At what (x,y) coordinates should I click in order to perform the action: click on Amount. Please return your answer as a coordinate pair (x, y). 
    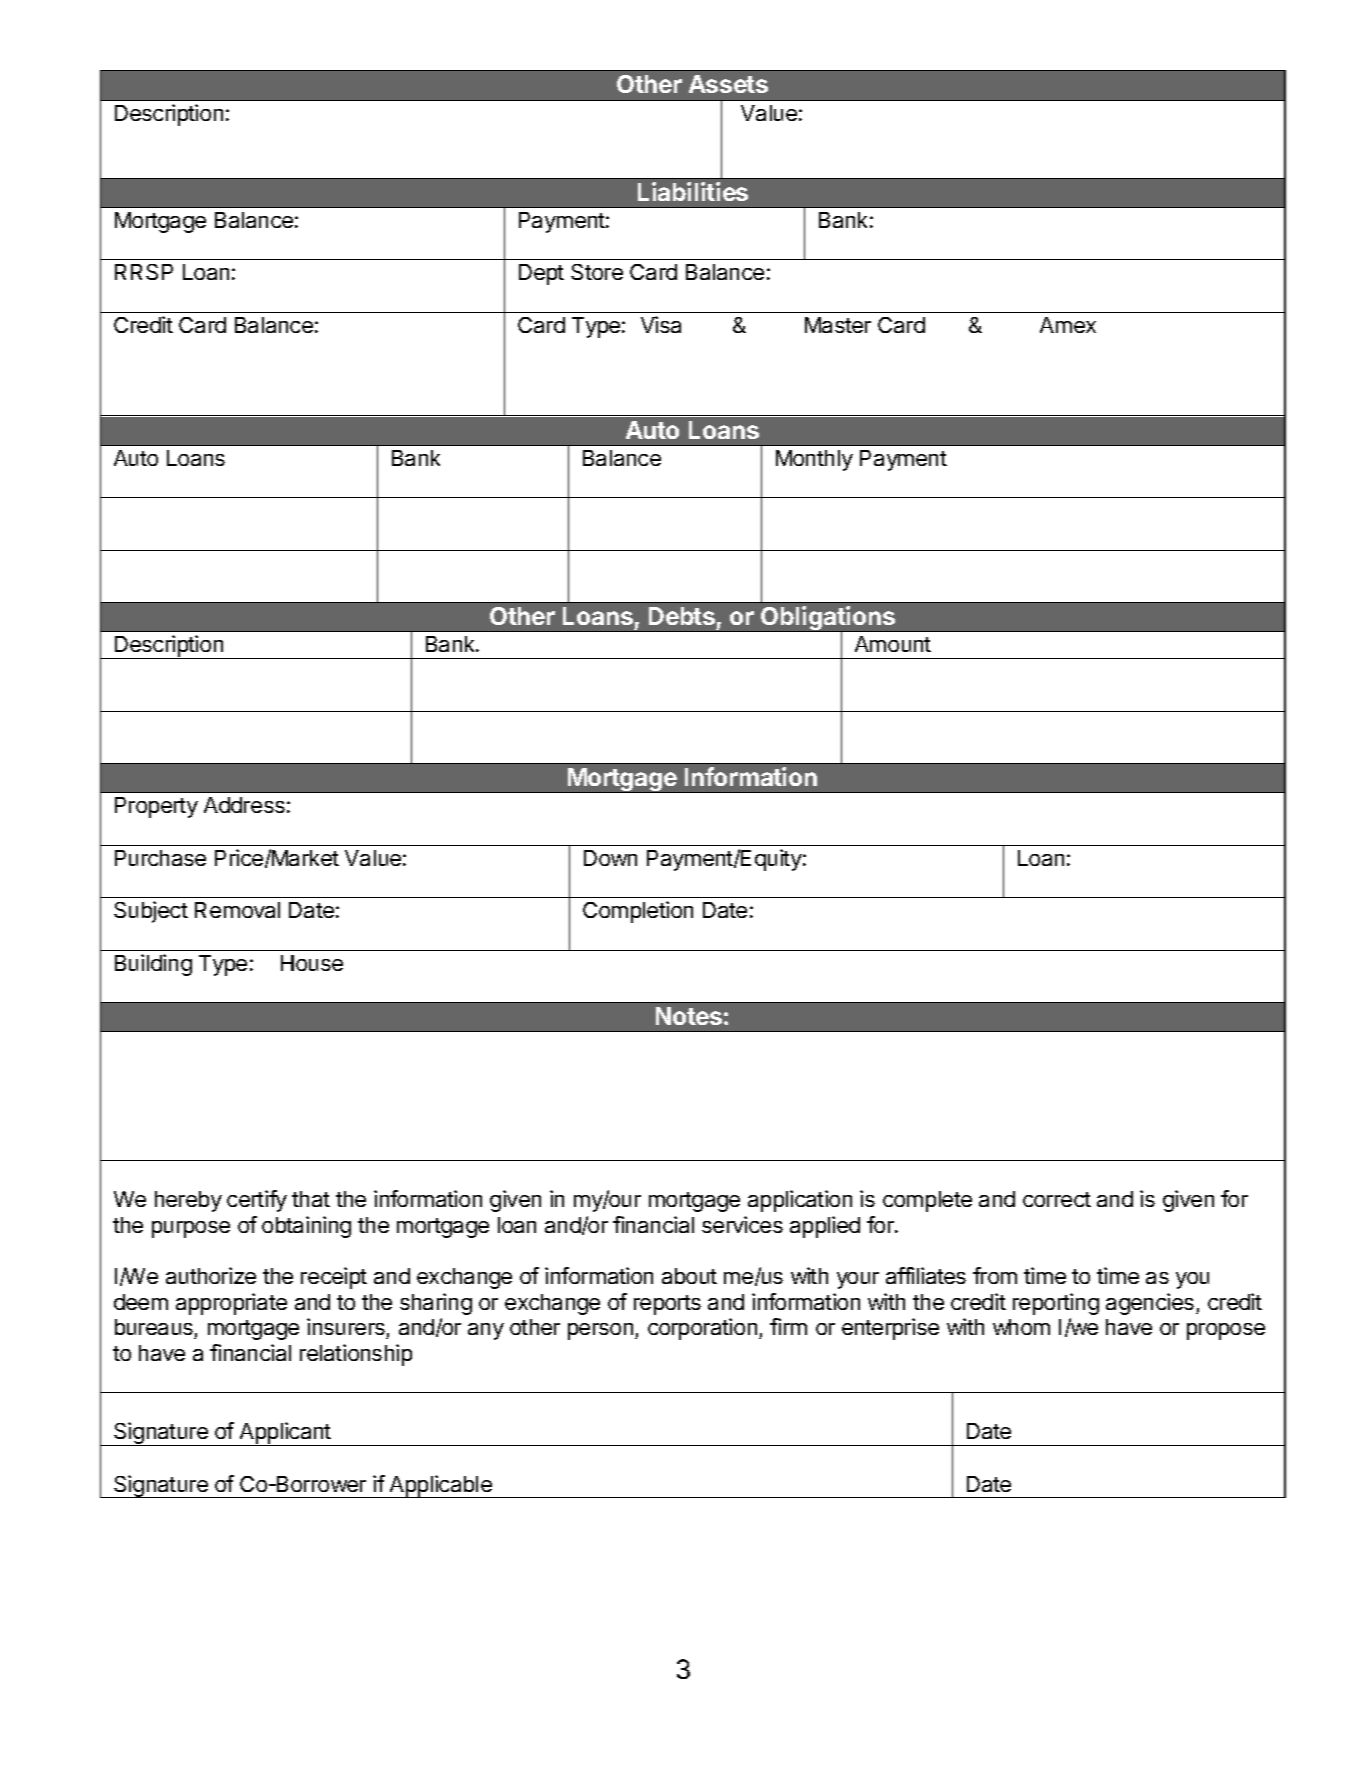
    Looking at the image, I should click on (893, 644).
